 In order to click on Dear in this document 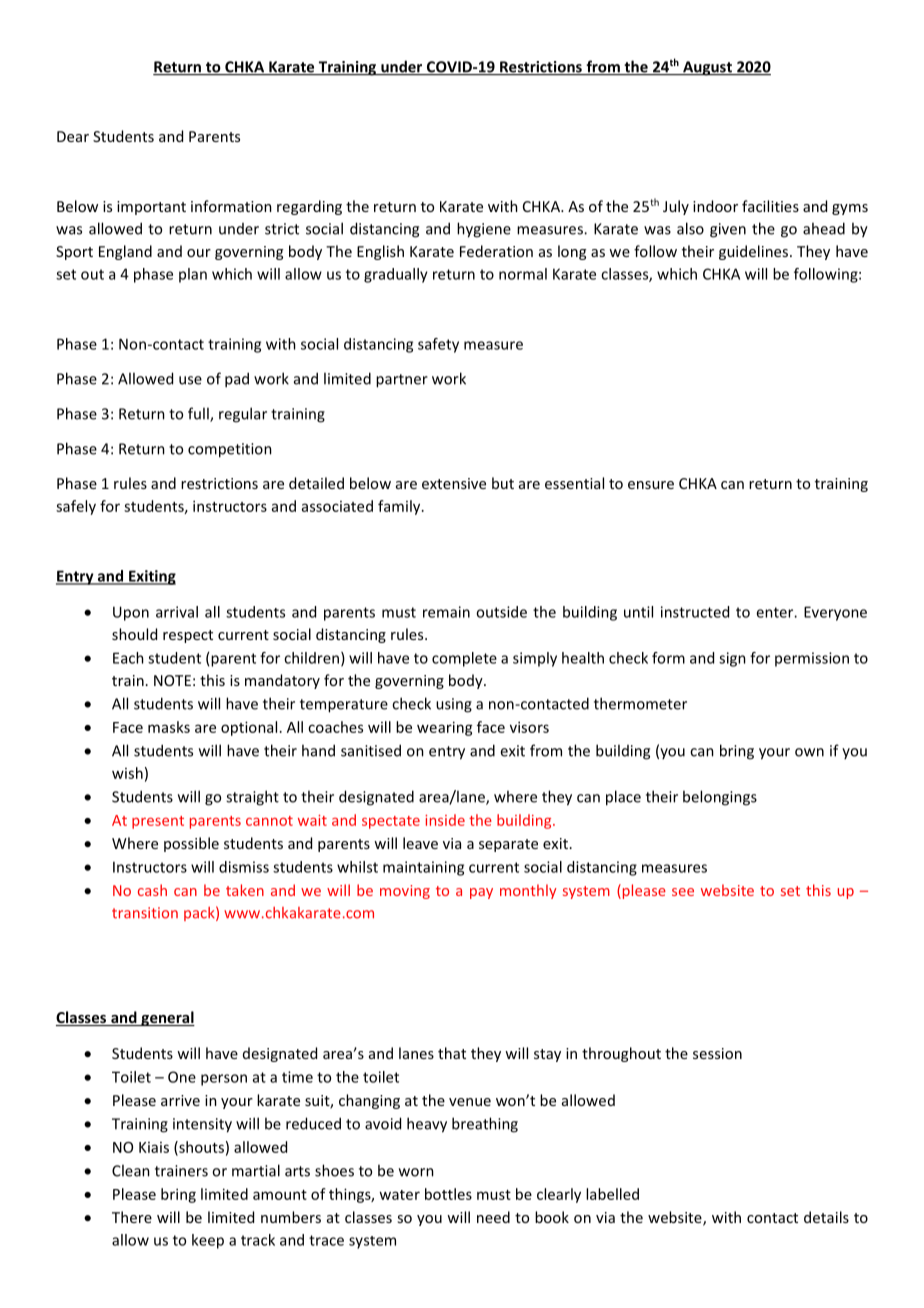, I will do `click(73, 136)`.
